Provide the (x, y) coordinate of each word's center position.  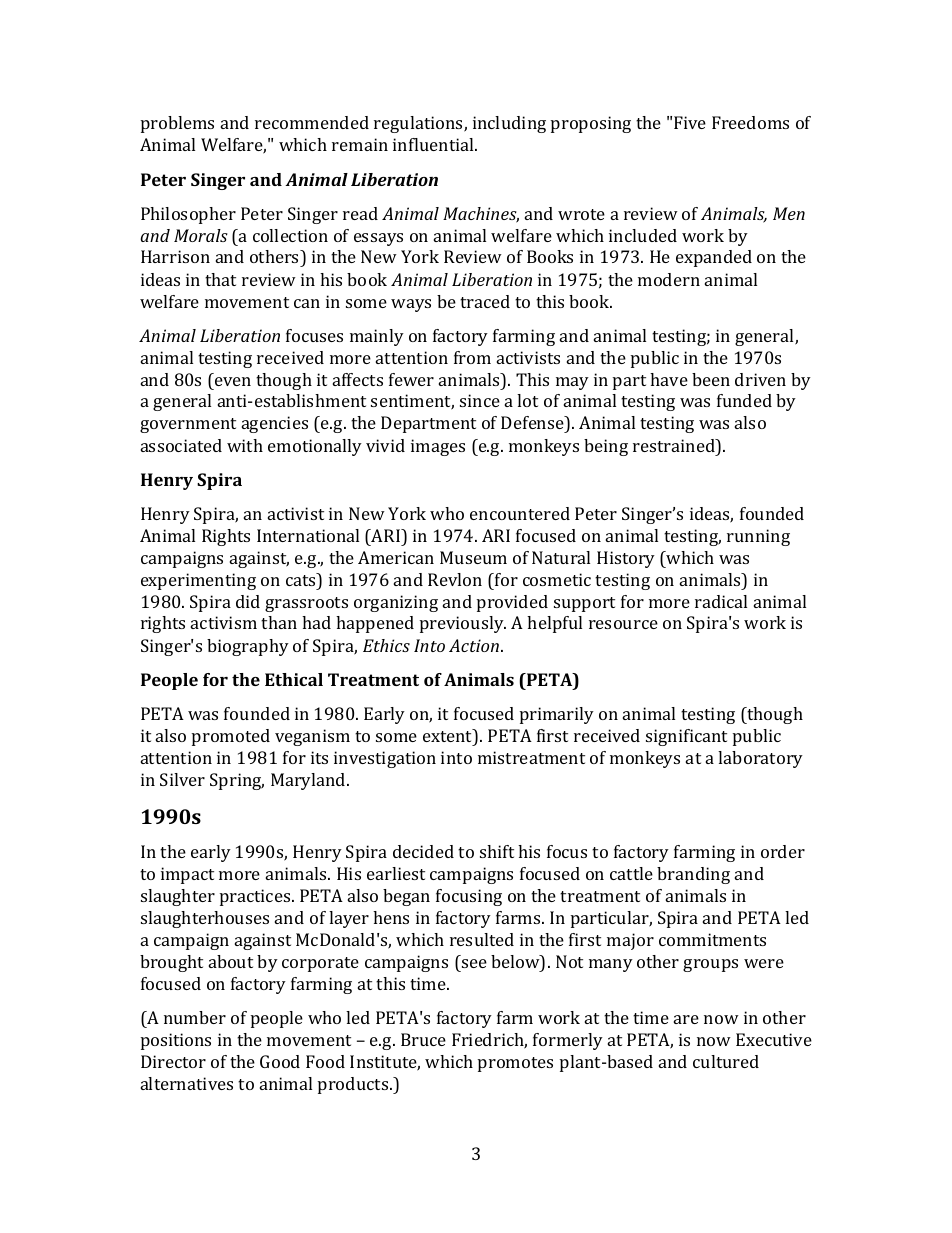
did (248, 601)
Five (690, 122)
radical (721, 601)
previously (463, 624)
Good (280, 1061)
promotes (515, 1064)
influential (434, 144)
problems (177, 124)
